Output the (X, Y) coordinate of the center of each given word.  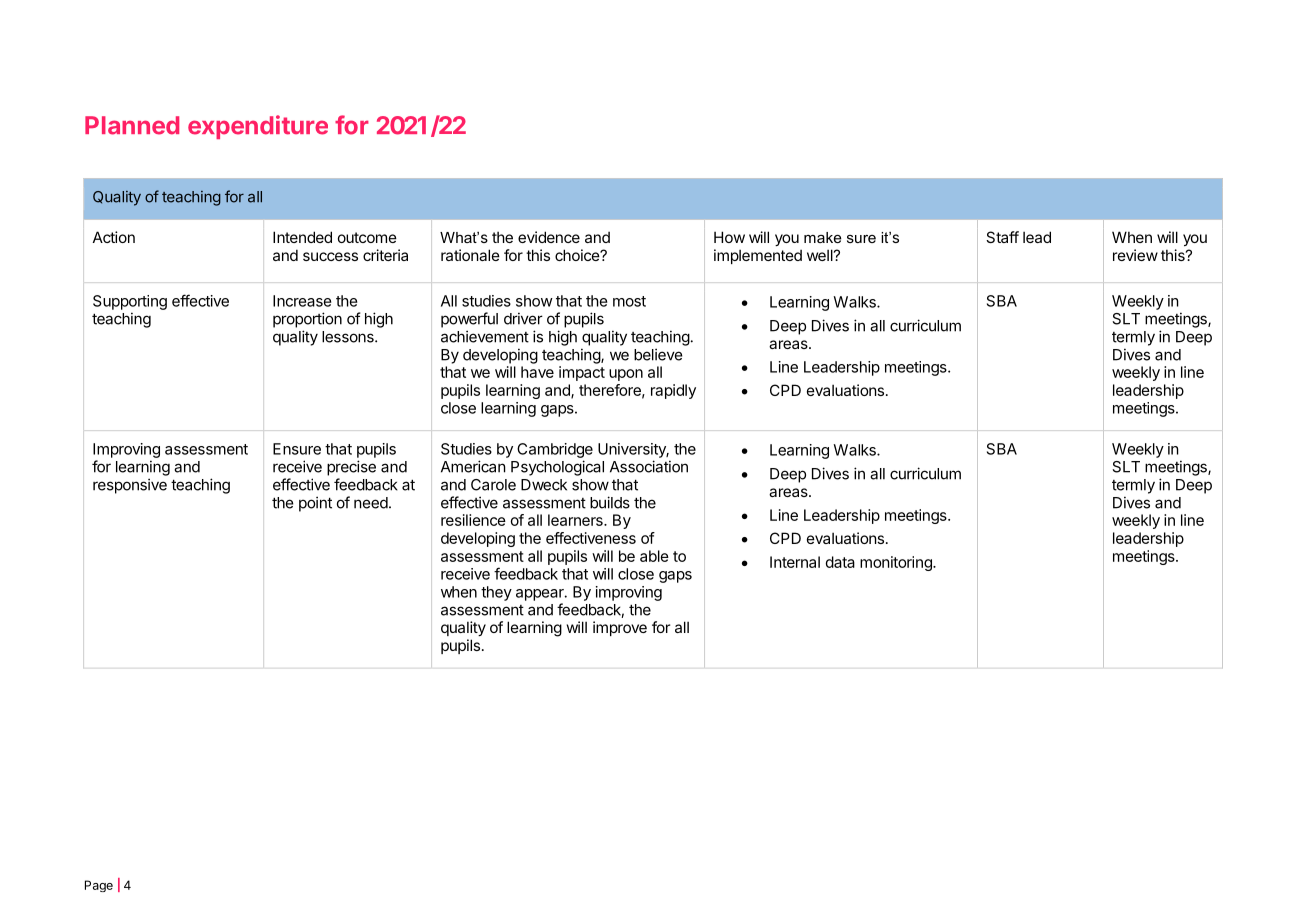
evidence (549, 237)
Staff (1002, 237)
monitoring (897, 563)
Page (99, 886)
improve (620, 628)
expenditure (258, 127)
